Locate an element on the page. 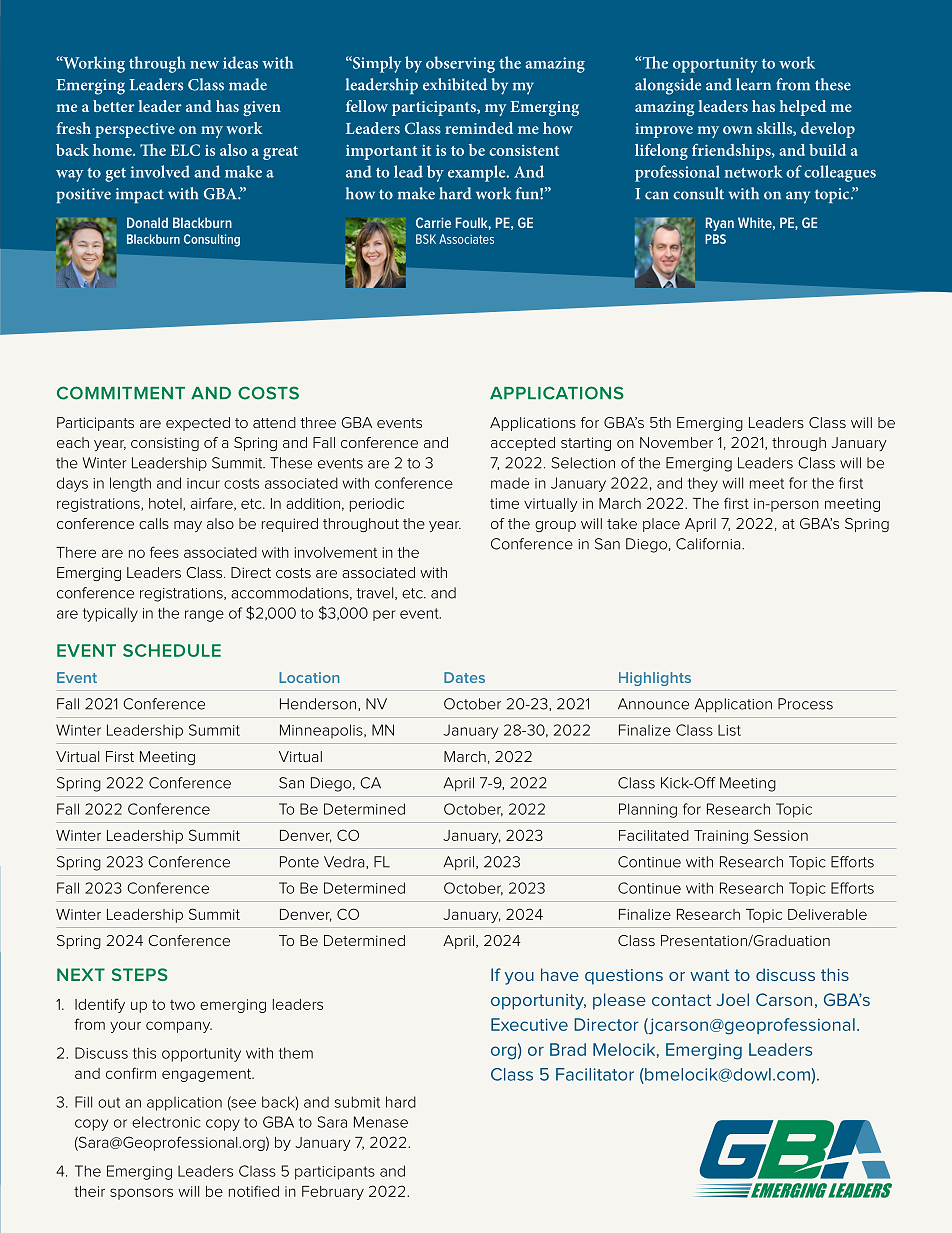 The image size is (952, 1233). consisting is located at coordinates (165, 444).
